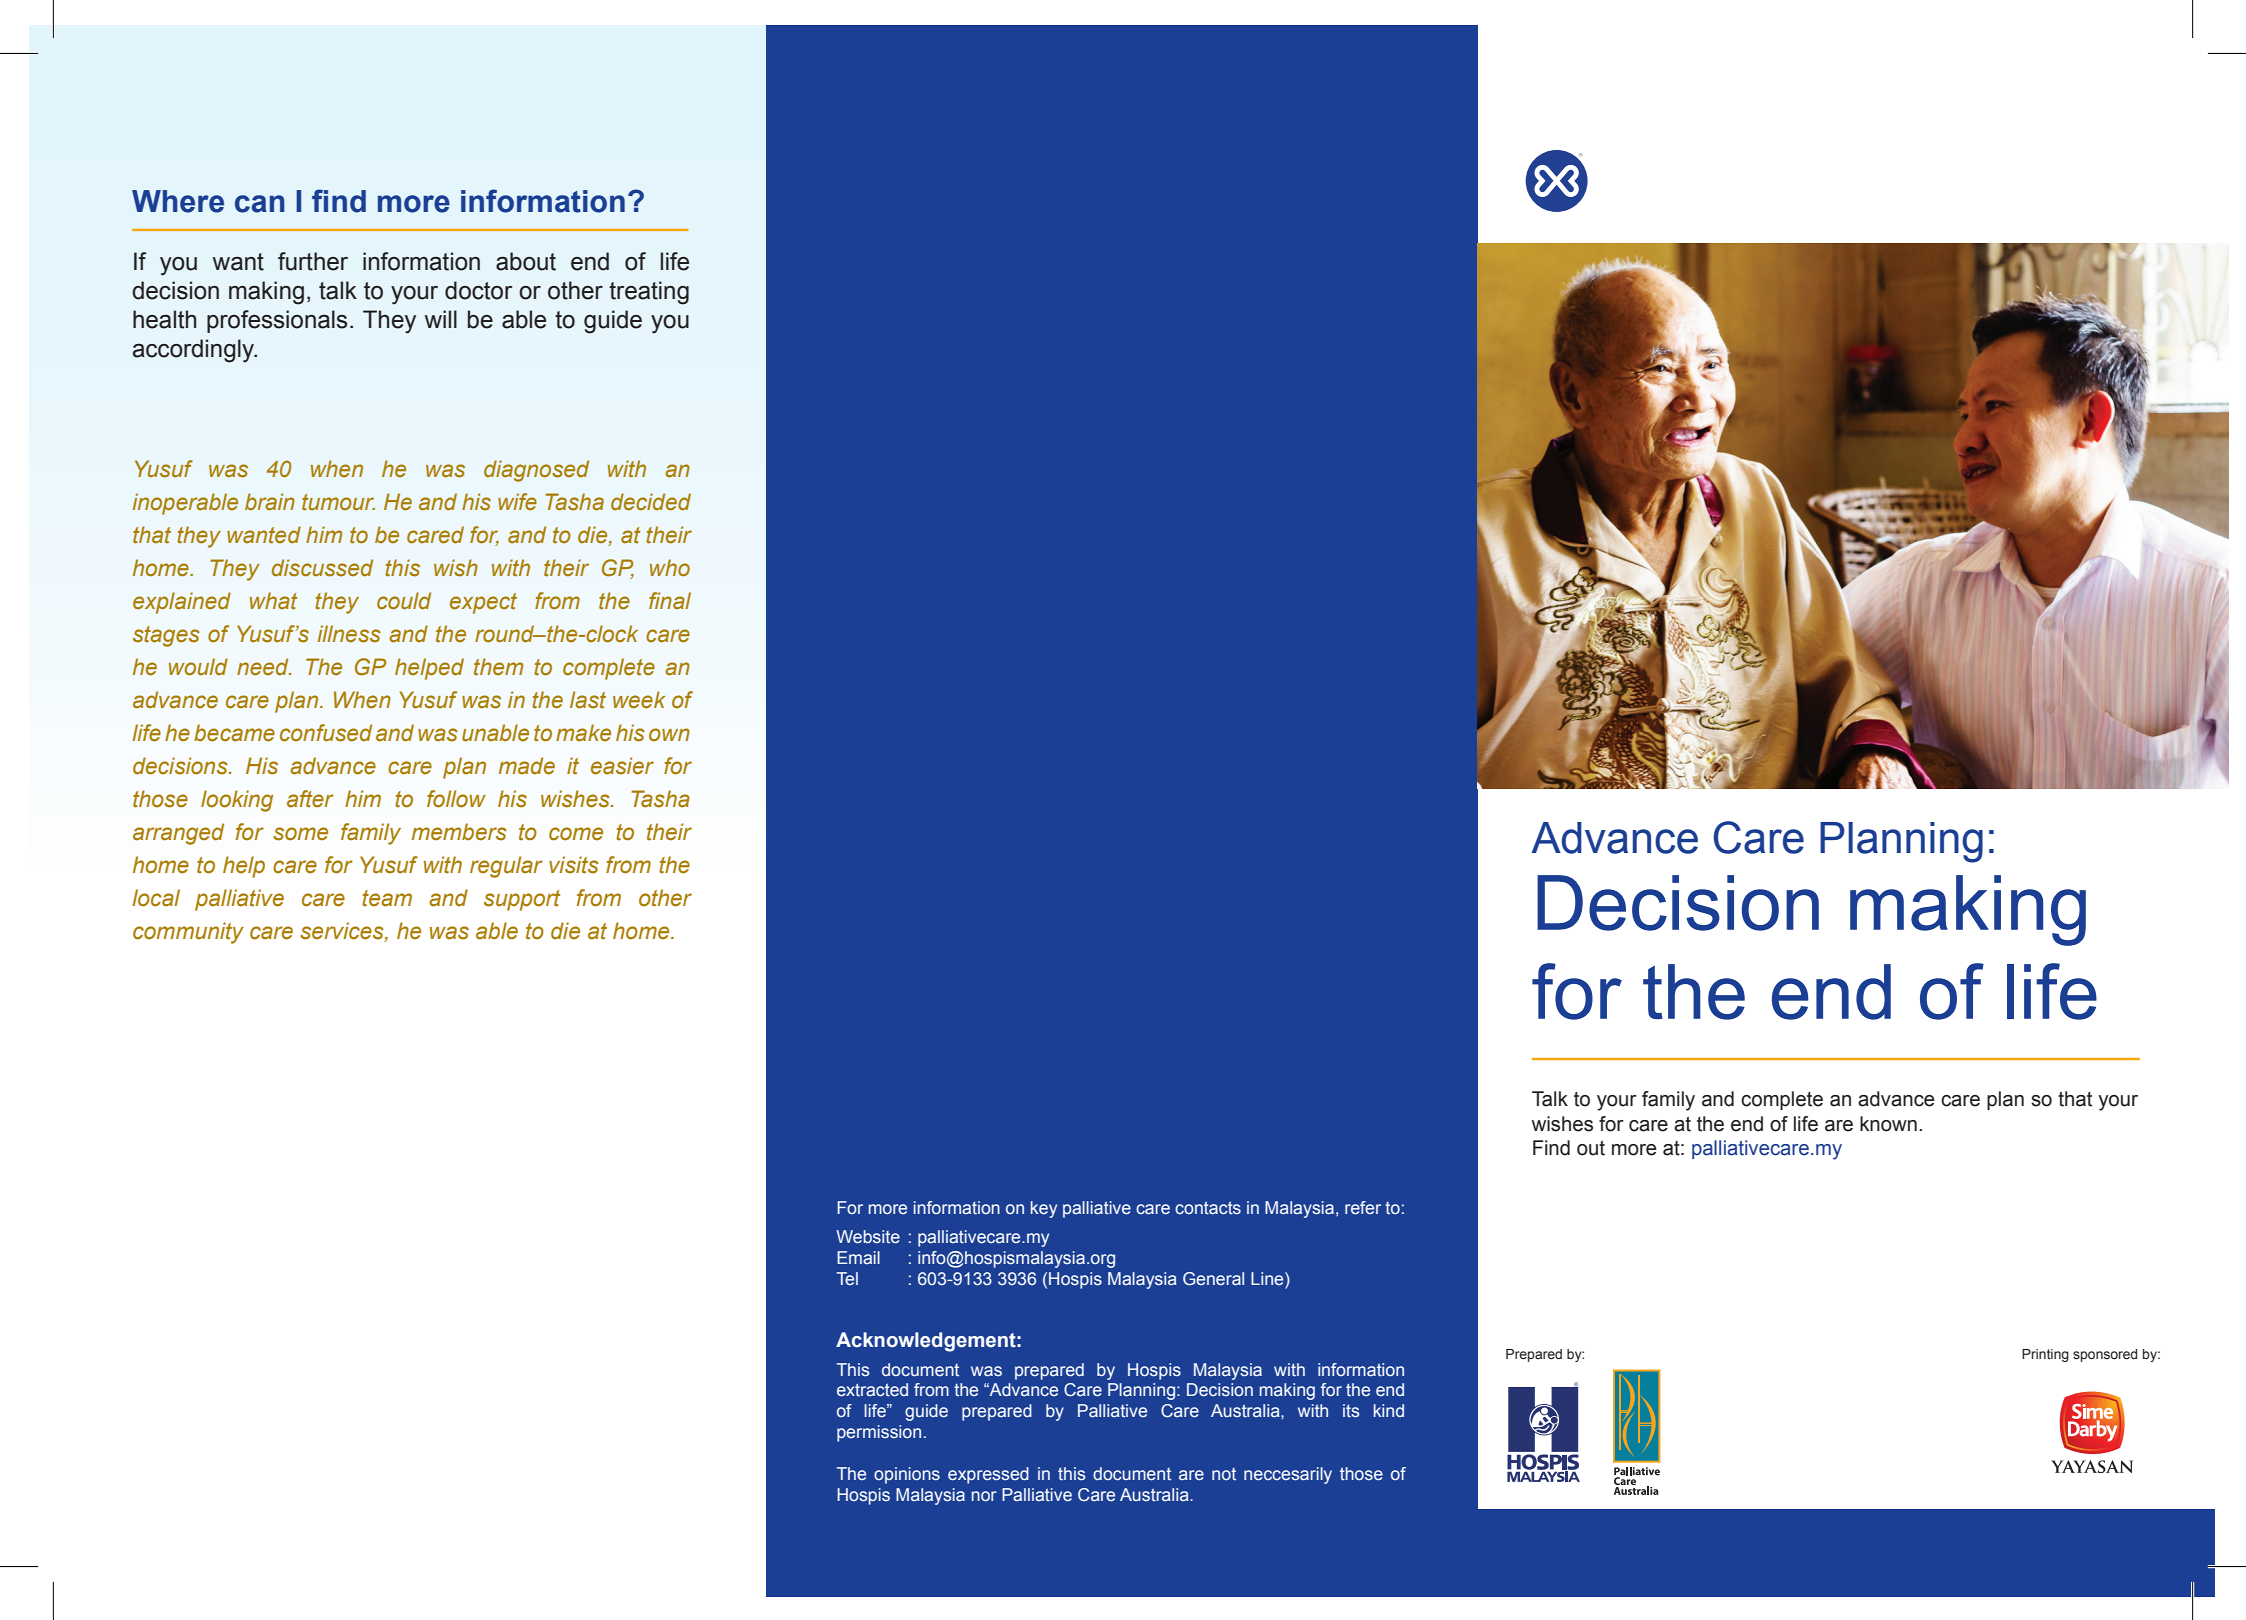  I want to click on treating, so click(649, 293).
